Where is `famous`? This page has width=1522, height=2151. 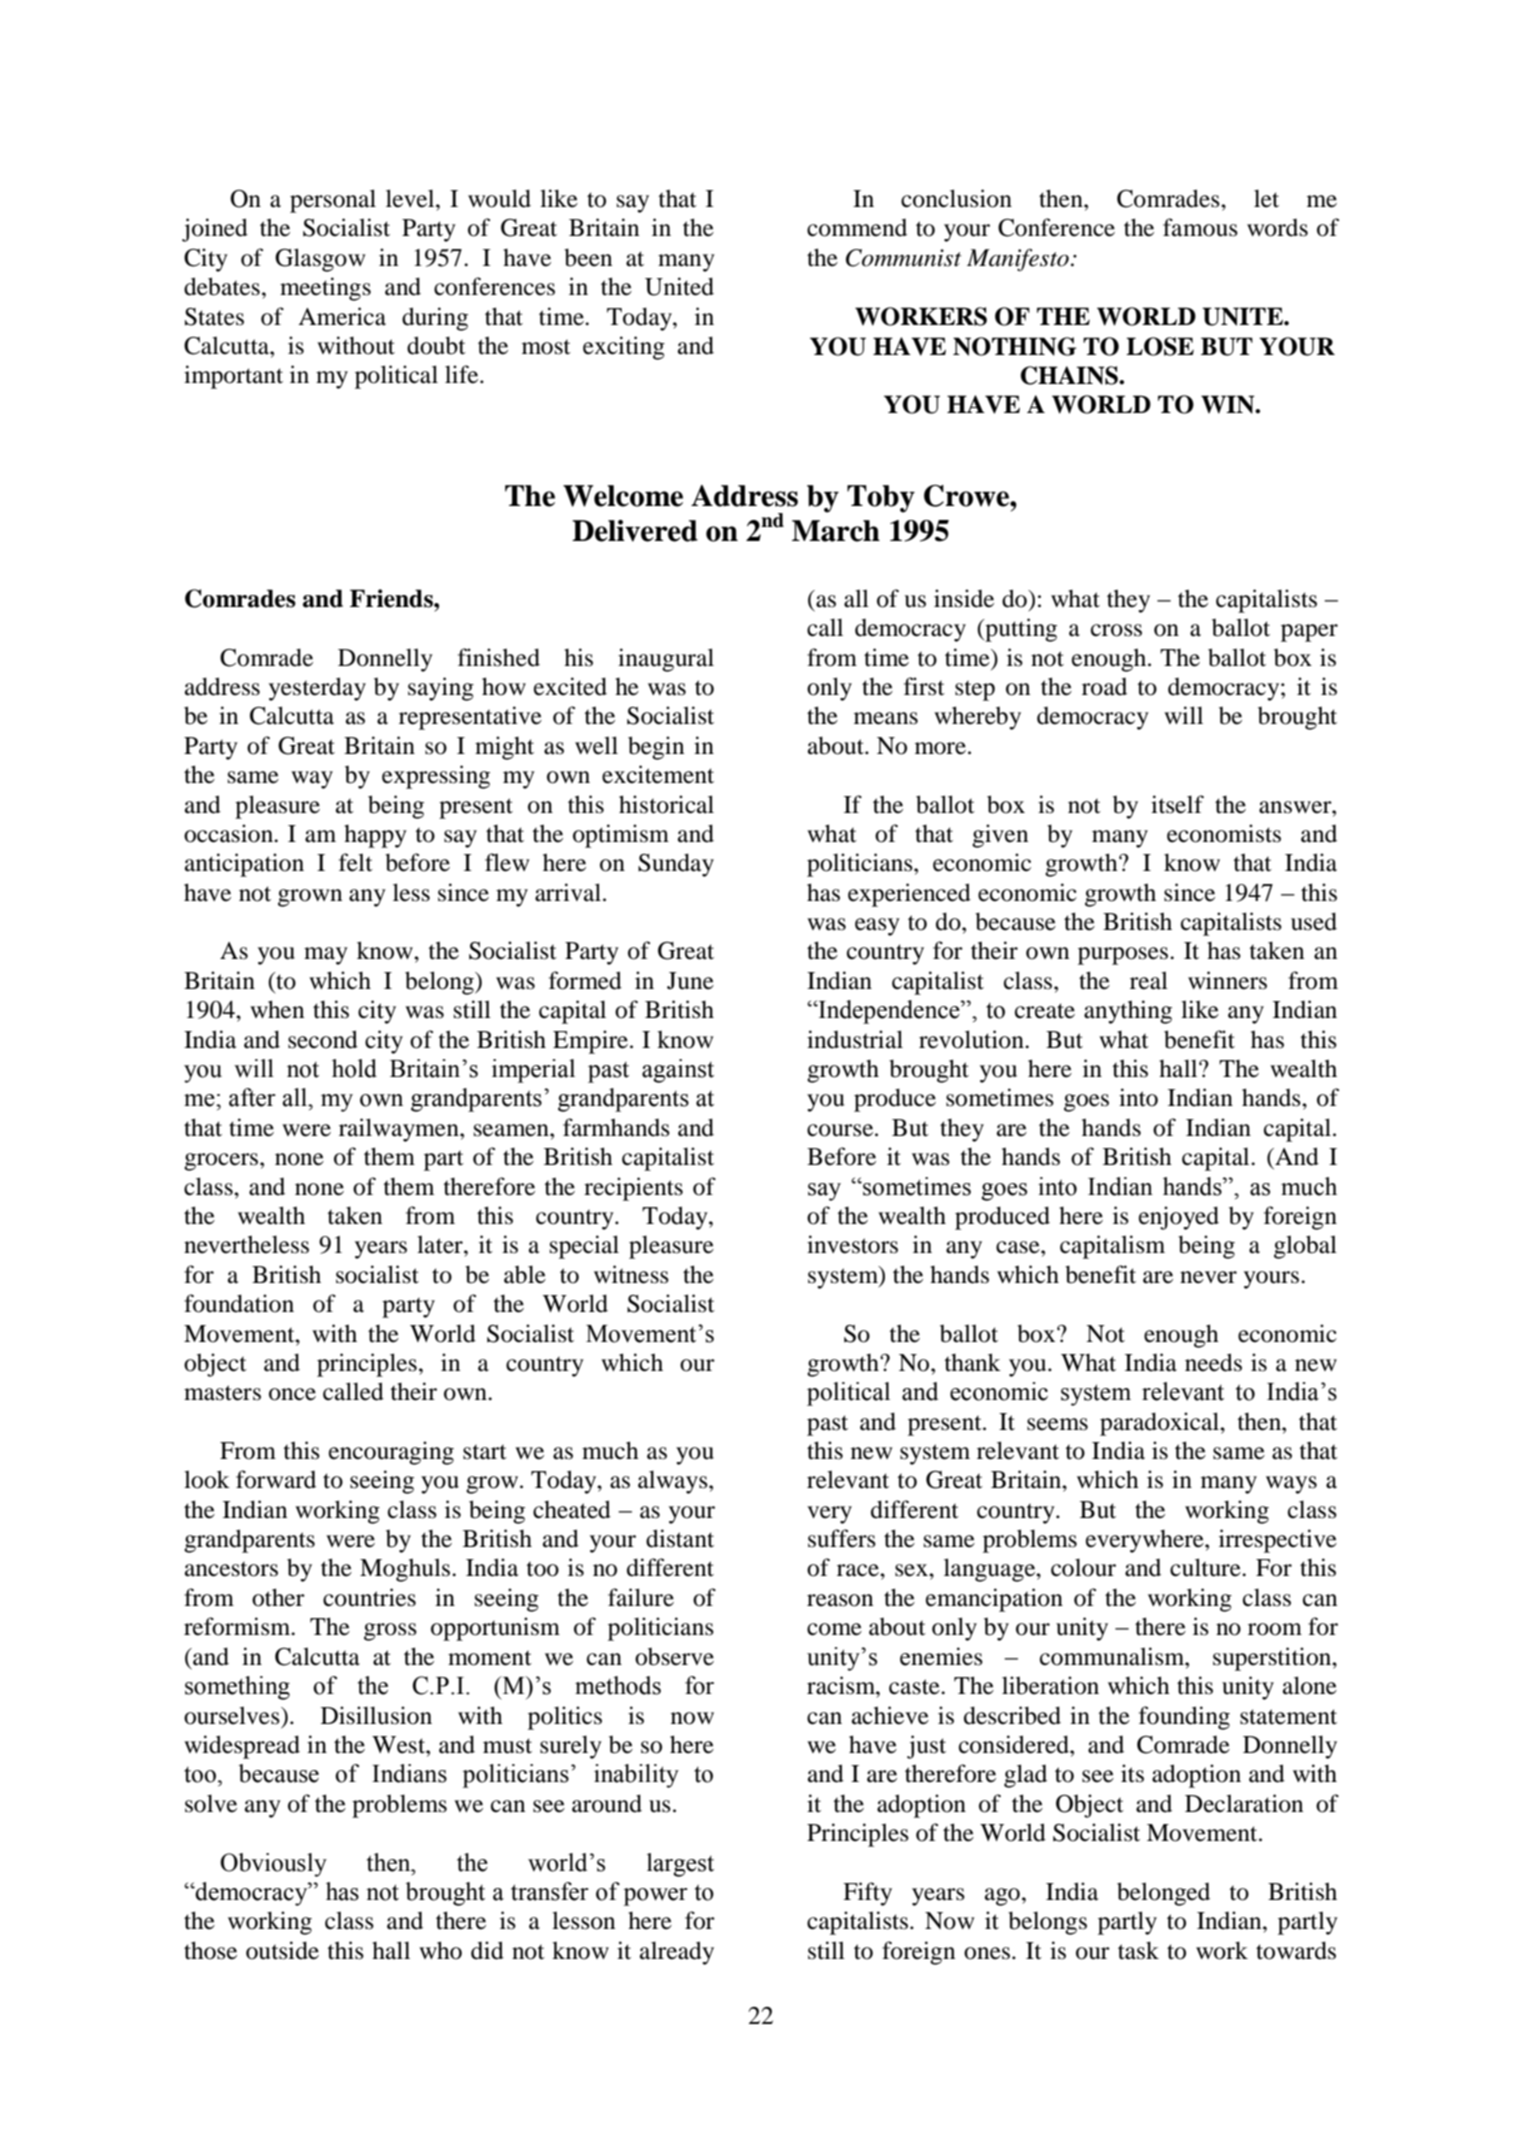 famous is located at coordinates (1200, 227).
